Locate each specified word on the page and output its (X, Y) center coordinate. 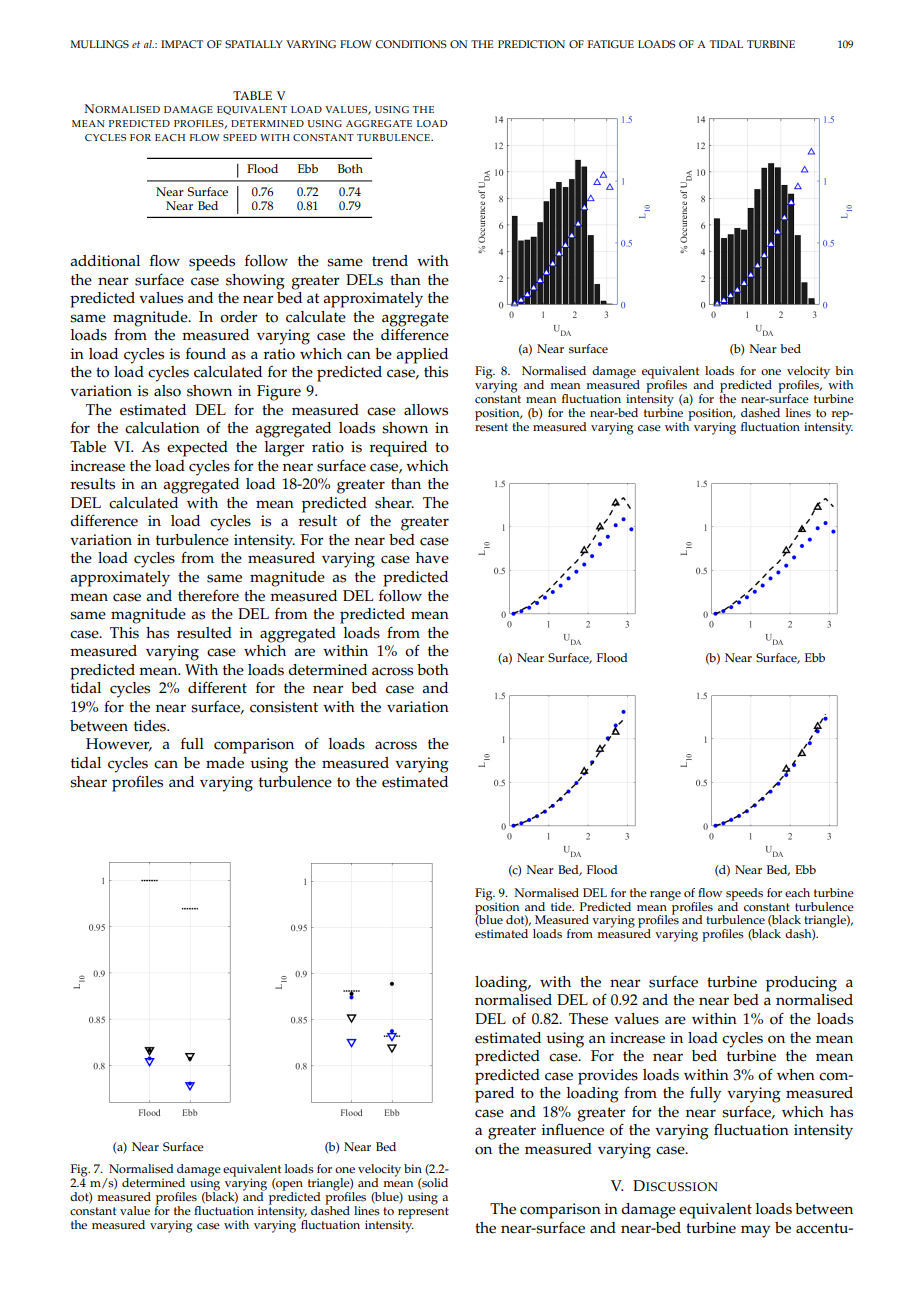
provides (608, 1078)
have (432, 558)
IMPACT (182, 44)
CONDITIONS (411, 44)
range (665, 896)
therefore (208, 596)
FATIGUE (611, 44)
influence (573, 1129)
